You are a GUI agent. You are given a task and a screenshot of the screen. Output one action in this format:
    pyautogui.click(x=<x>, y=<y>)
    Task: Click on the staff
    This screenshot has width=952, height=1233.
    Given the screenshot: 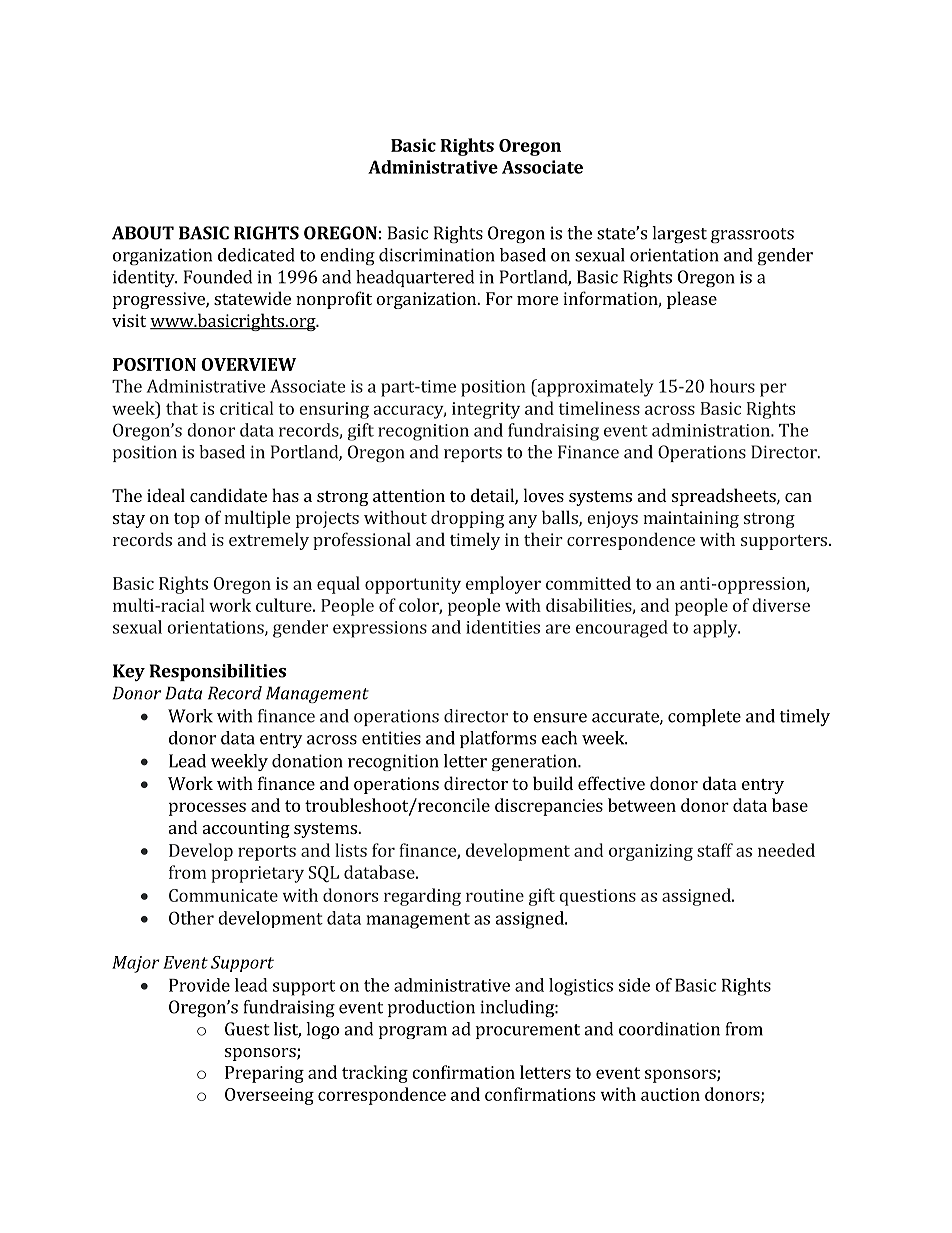 What is the action you would take?
    pyautogui.click(x=715, y=850)
